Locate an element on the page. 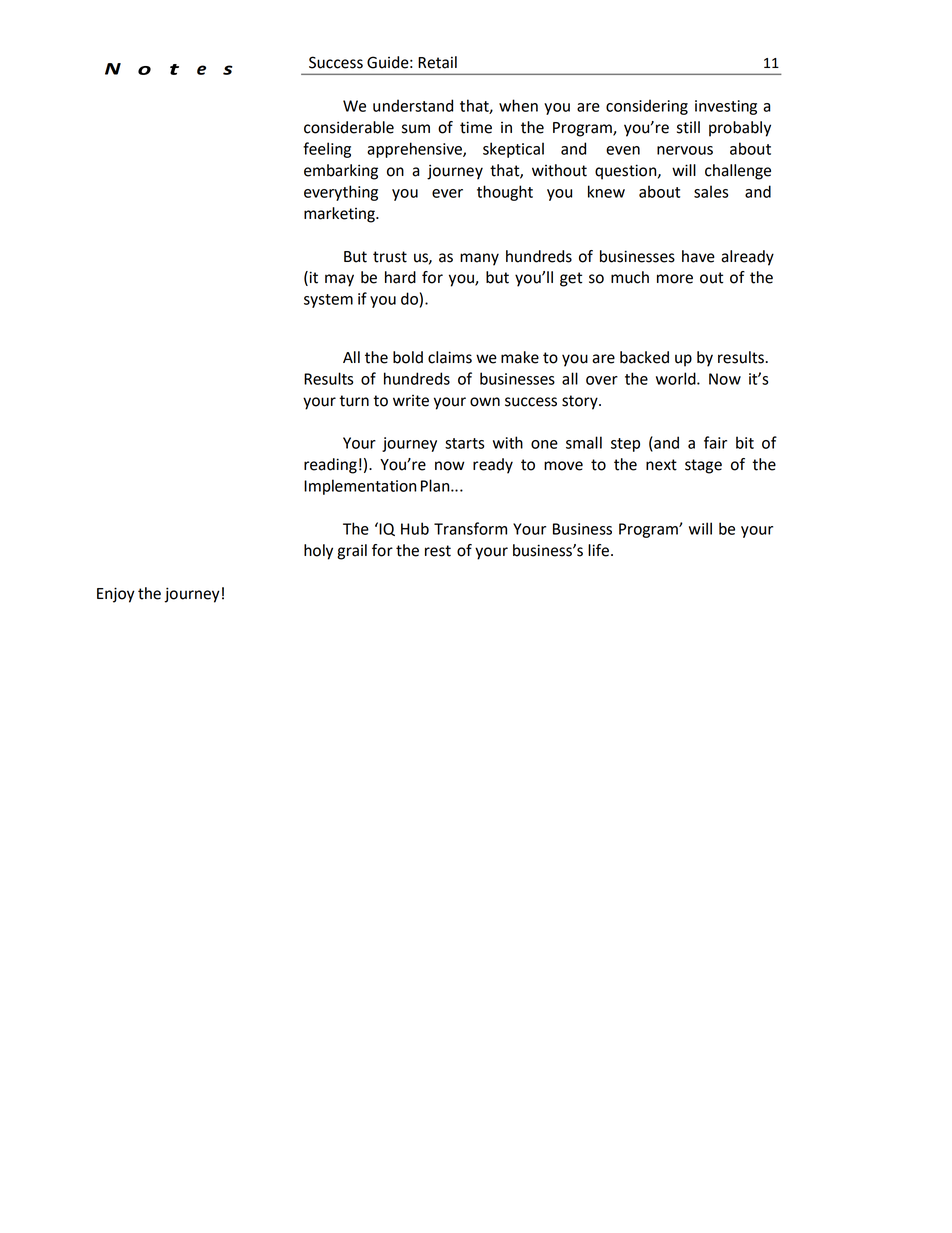 Image resolution: width=952 pixels, height=1233 pixels. system is located at coordinates (328, 301).
